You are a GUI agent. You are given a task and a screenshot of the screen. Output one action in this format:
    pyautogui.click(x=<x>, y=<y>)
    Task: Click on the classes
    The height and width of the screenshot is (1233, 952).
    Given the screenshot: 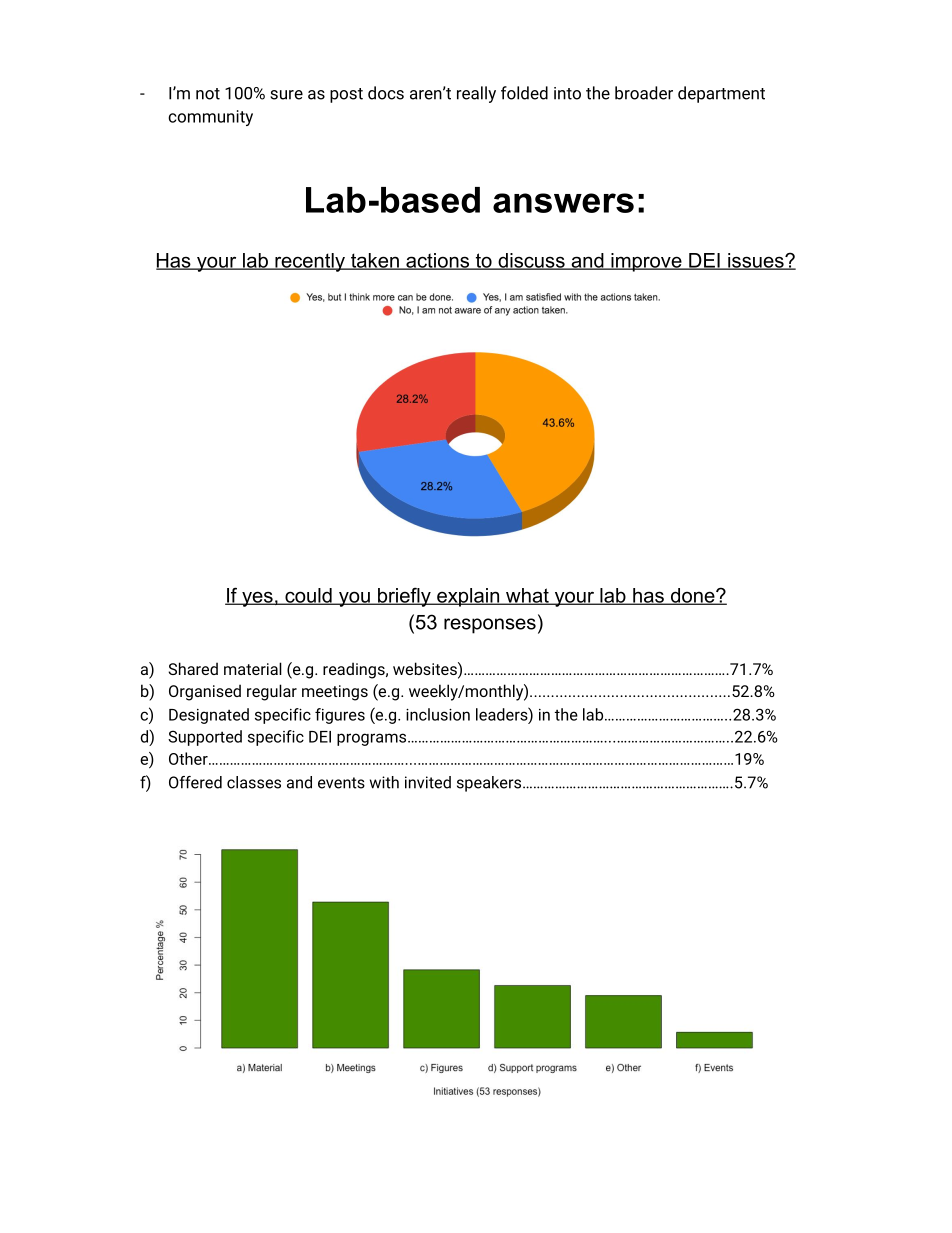 What is the action you would take?
    pyautogui.click(x=254, y=782)
